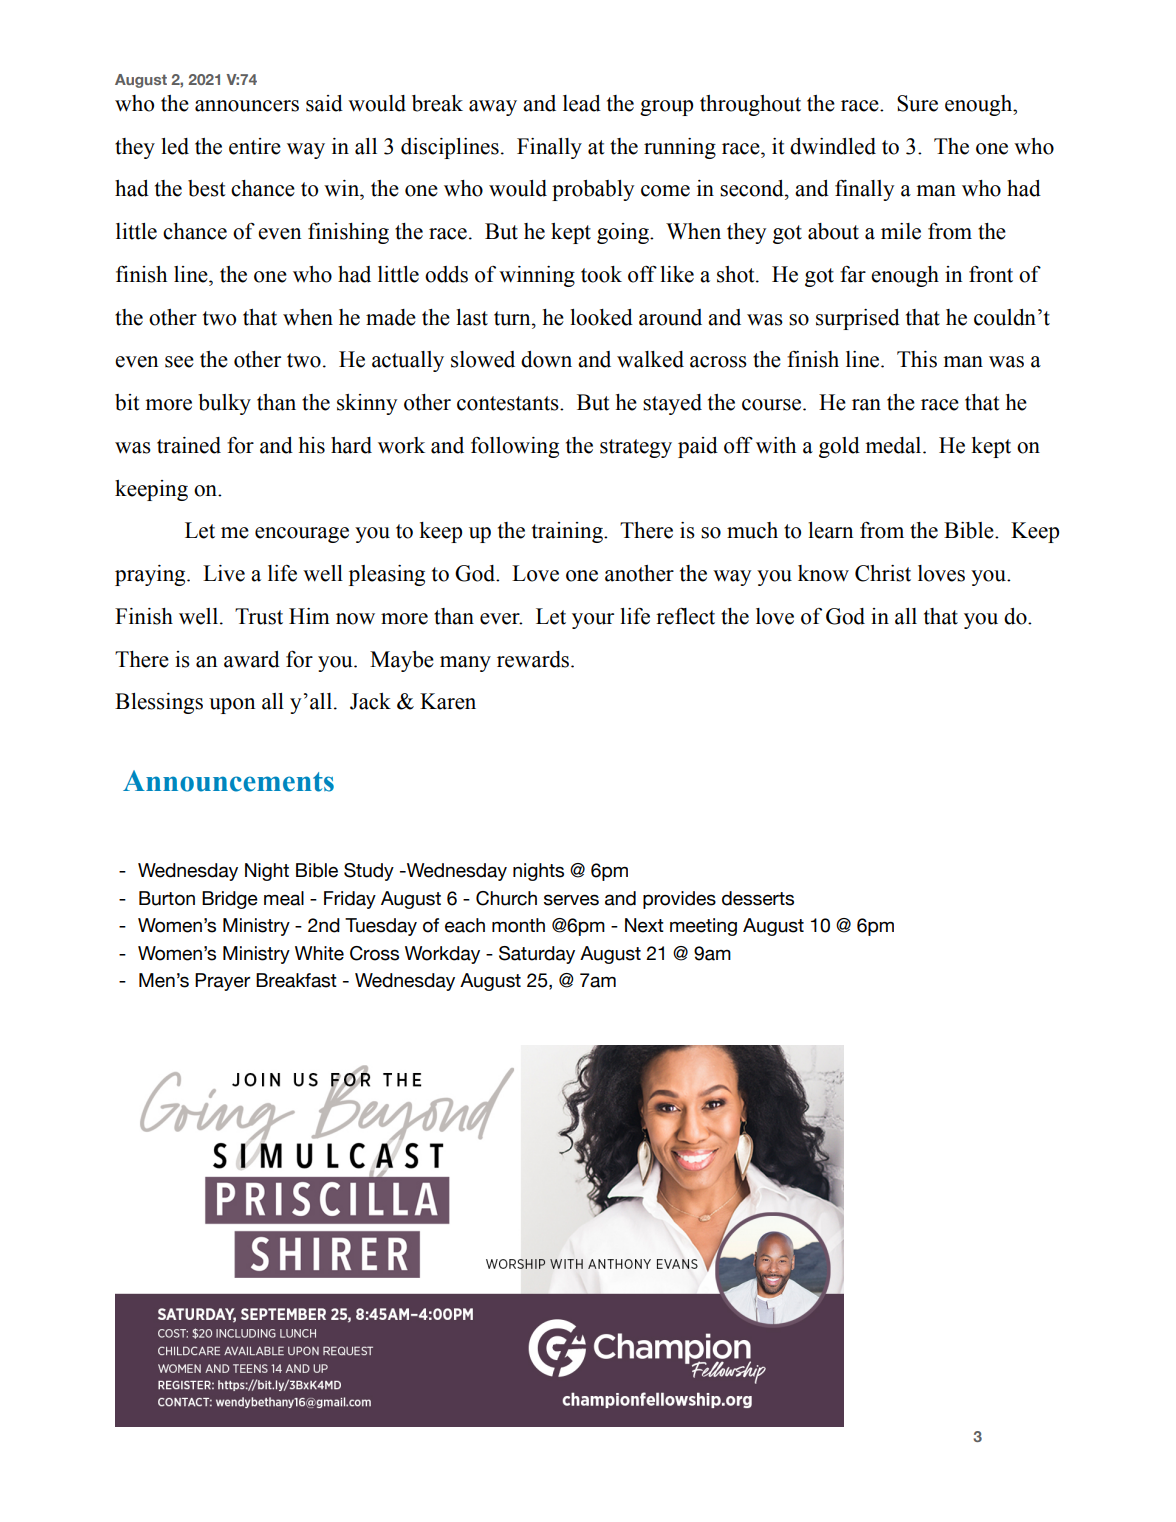 The image size is (1176, 1522). Describe the element at coordinates (255, 146) in the document. I see `entire` at that location.
